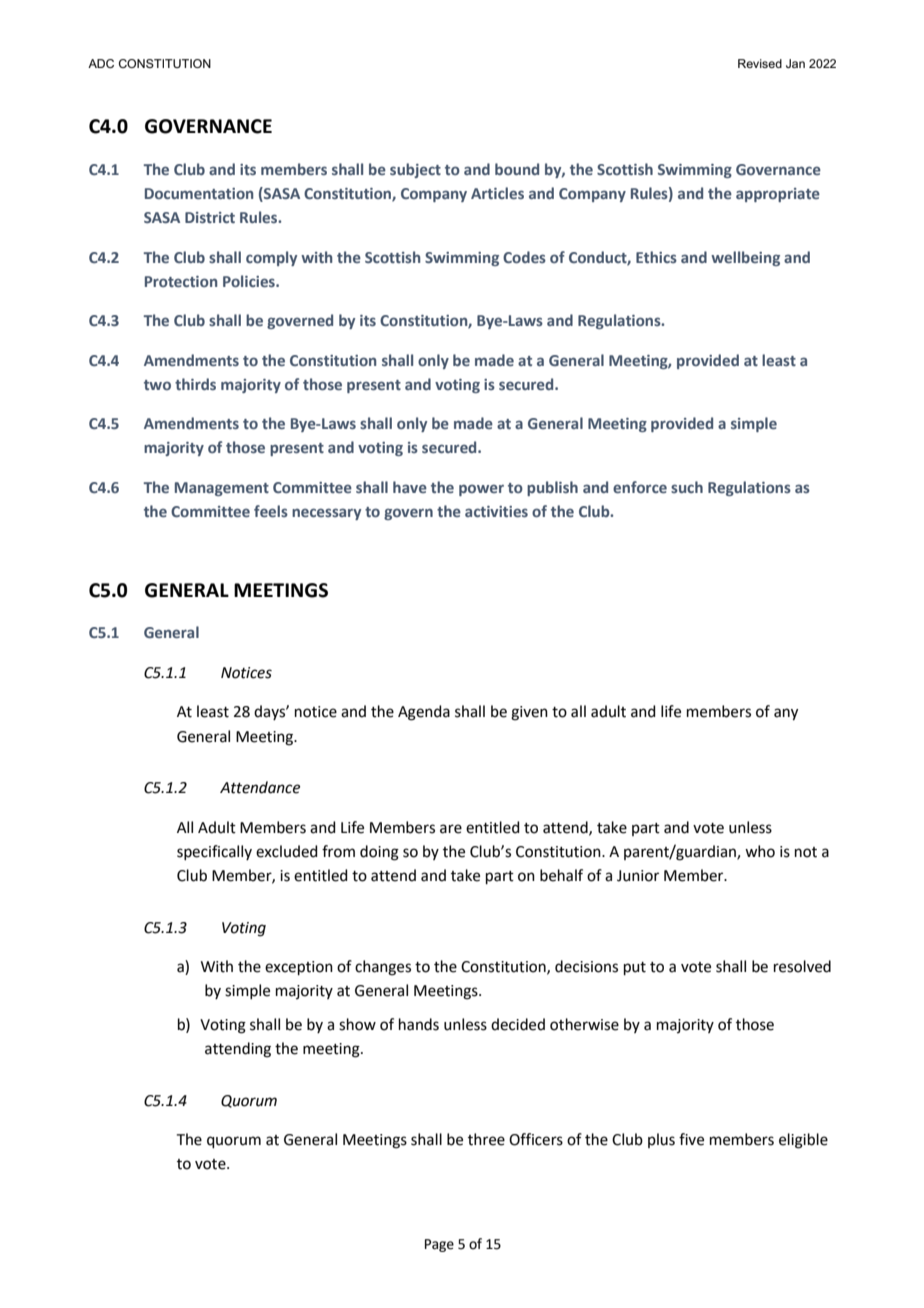  Describe the element at coordinates (760, 63) in the image. I see `Revised` at that location.
